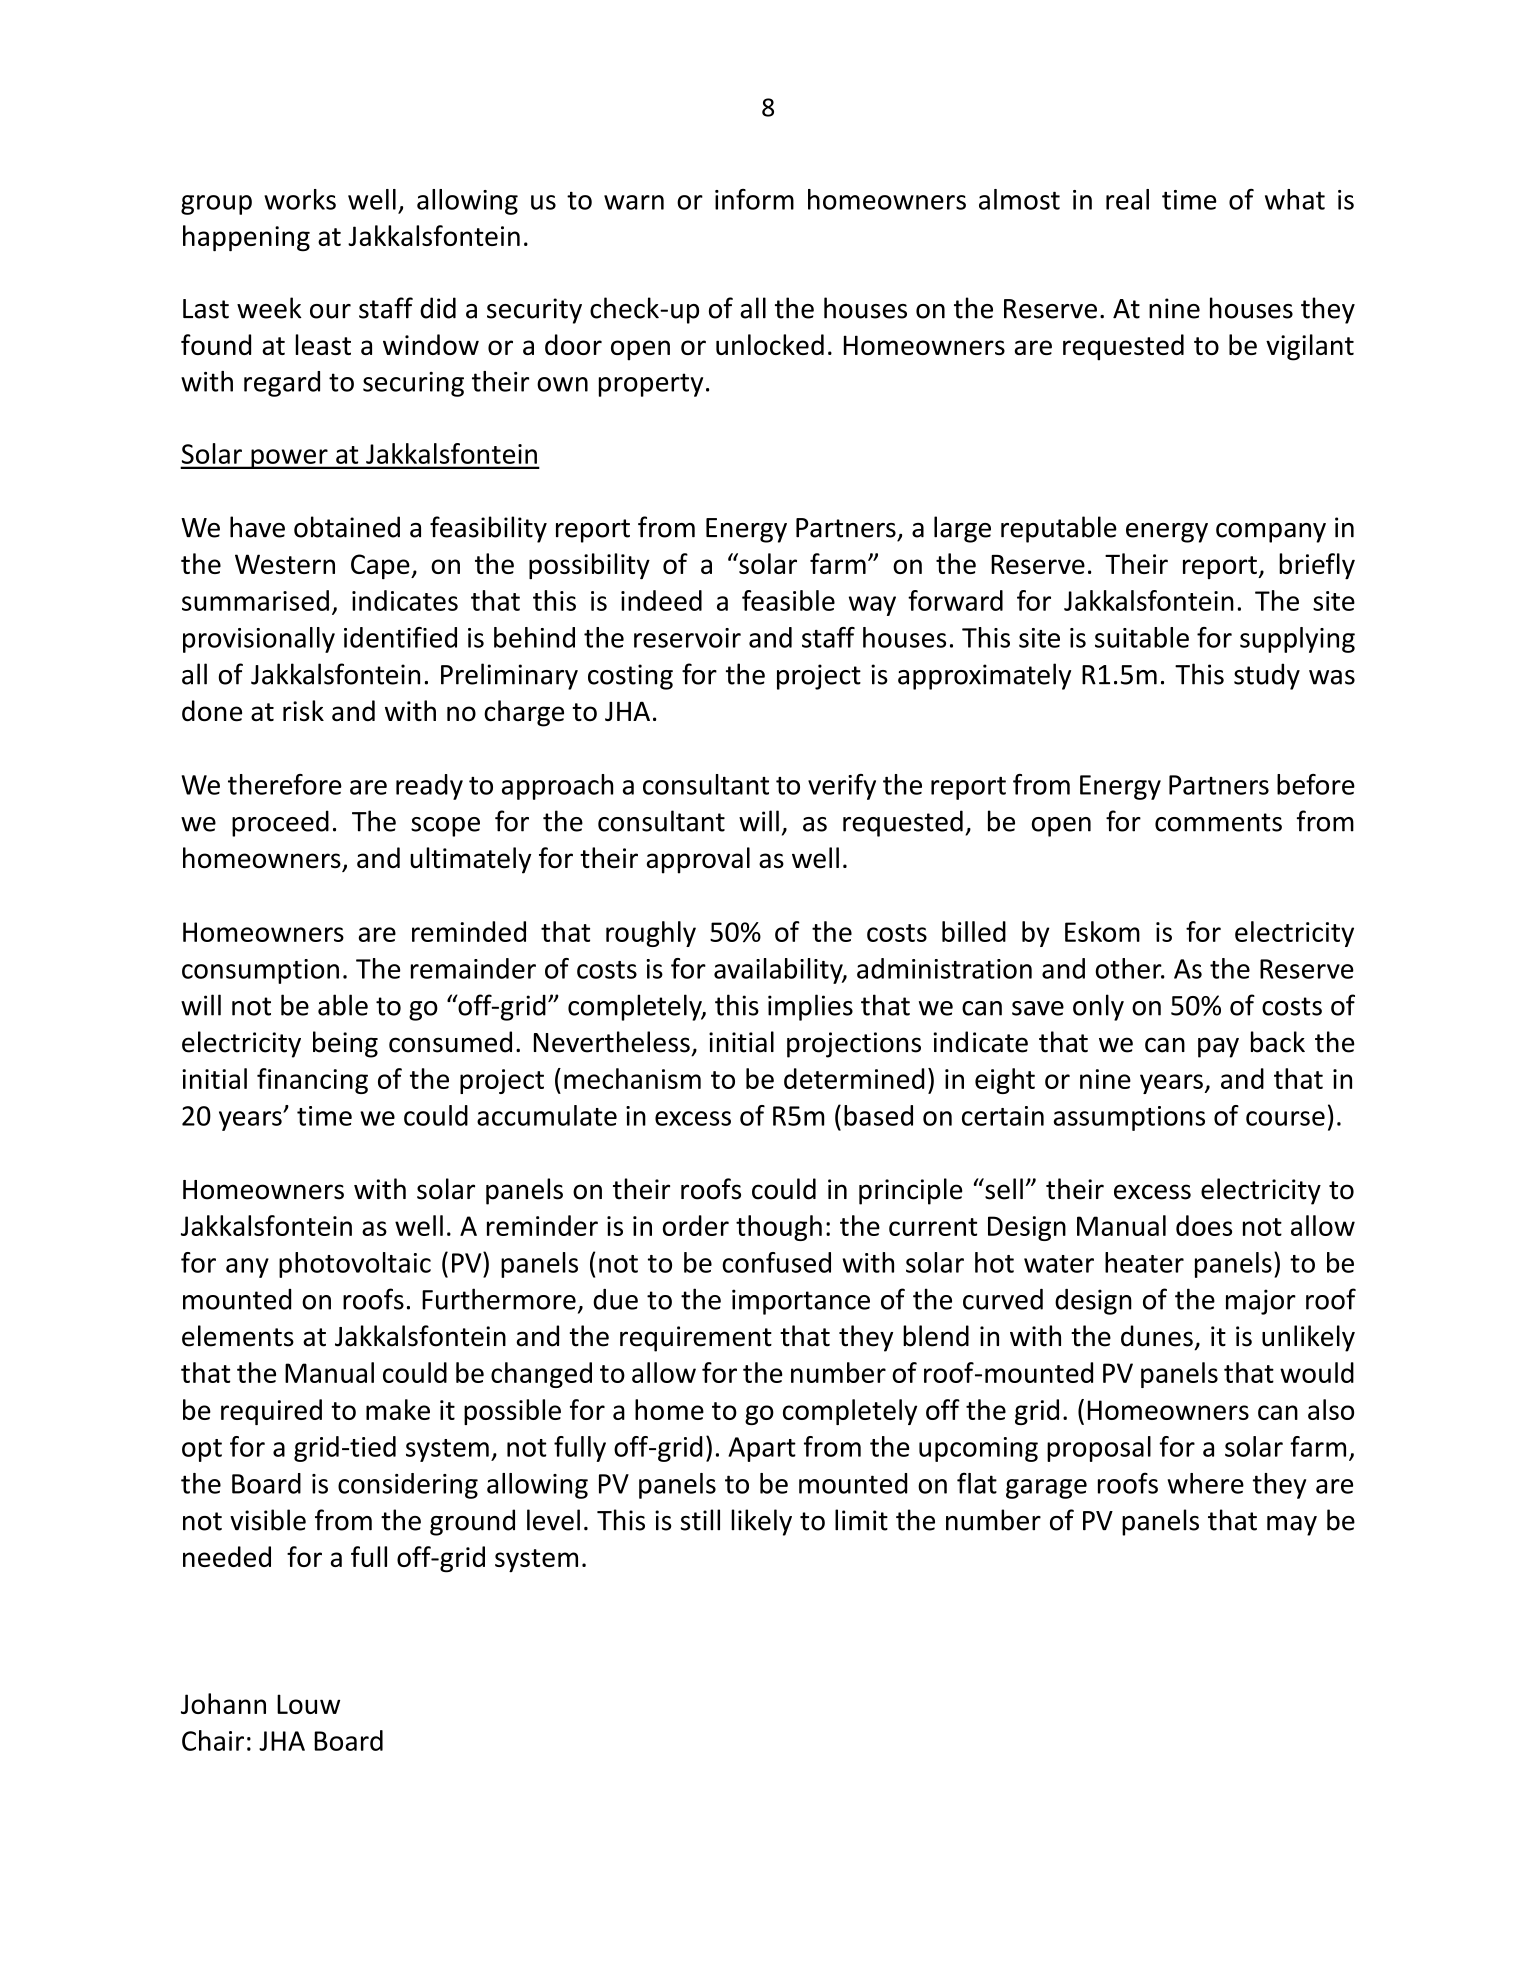  Describe the element at coordinates (300, 199) in the page. I see `works` at that location.
